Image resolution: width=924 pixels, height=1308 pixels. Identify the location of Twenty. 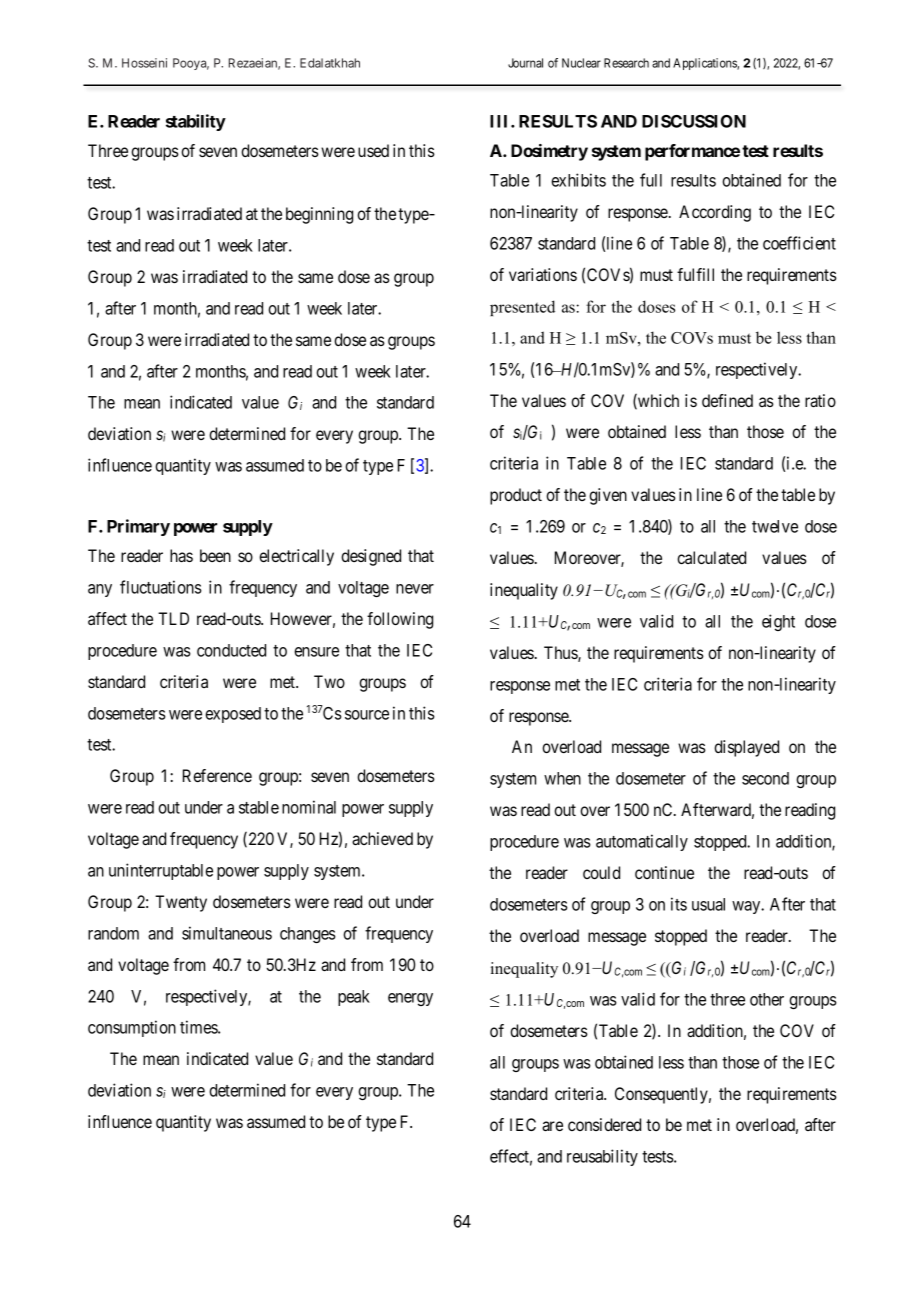
(181, 903).
